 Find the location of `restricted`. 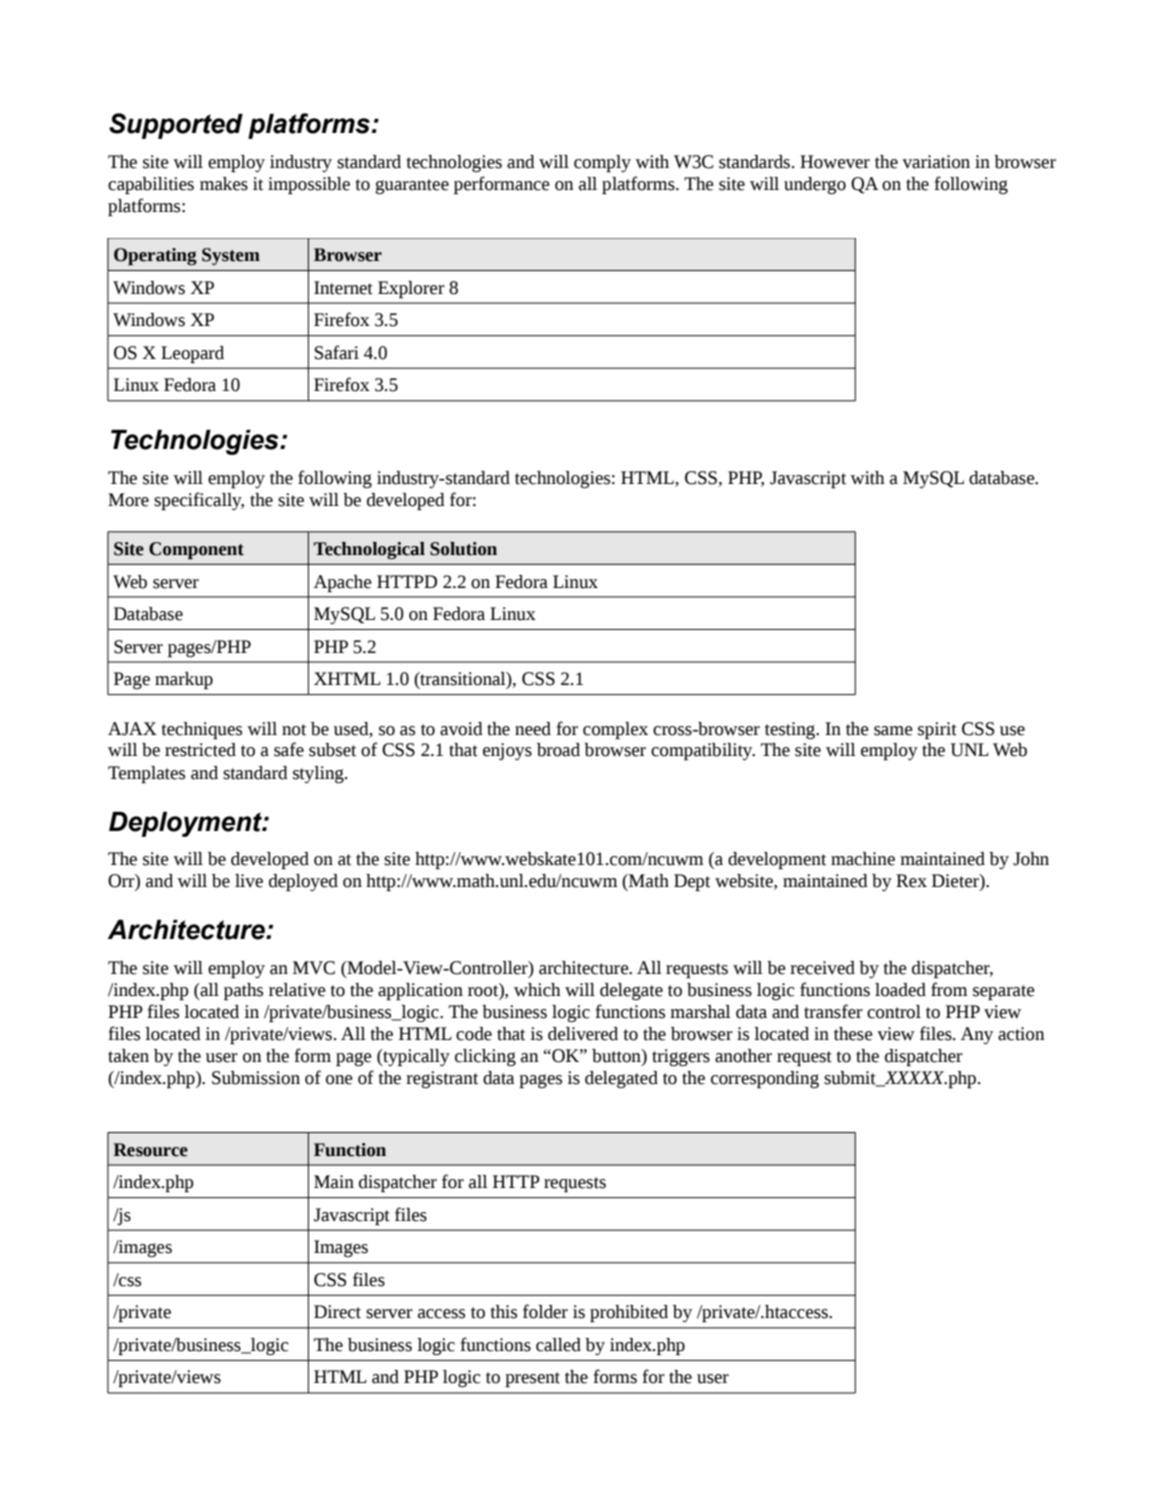

restricted is located at coordinates (200, 750).
